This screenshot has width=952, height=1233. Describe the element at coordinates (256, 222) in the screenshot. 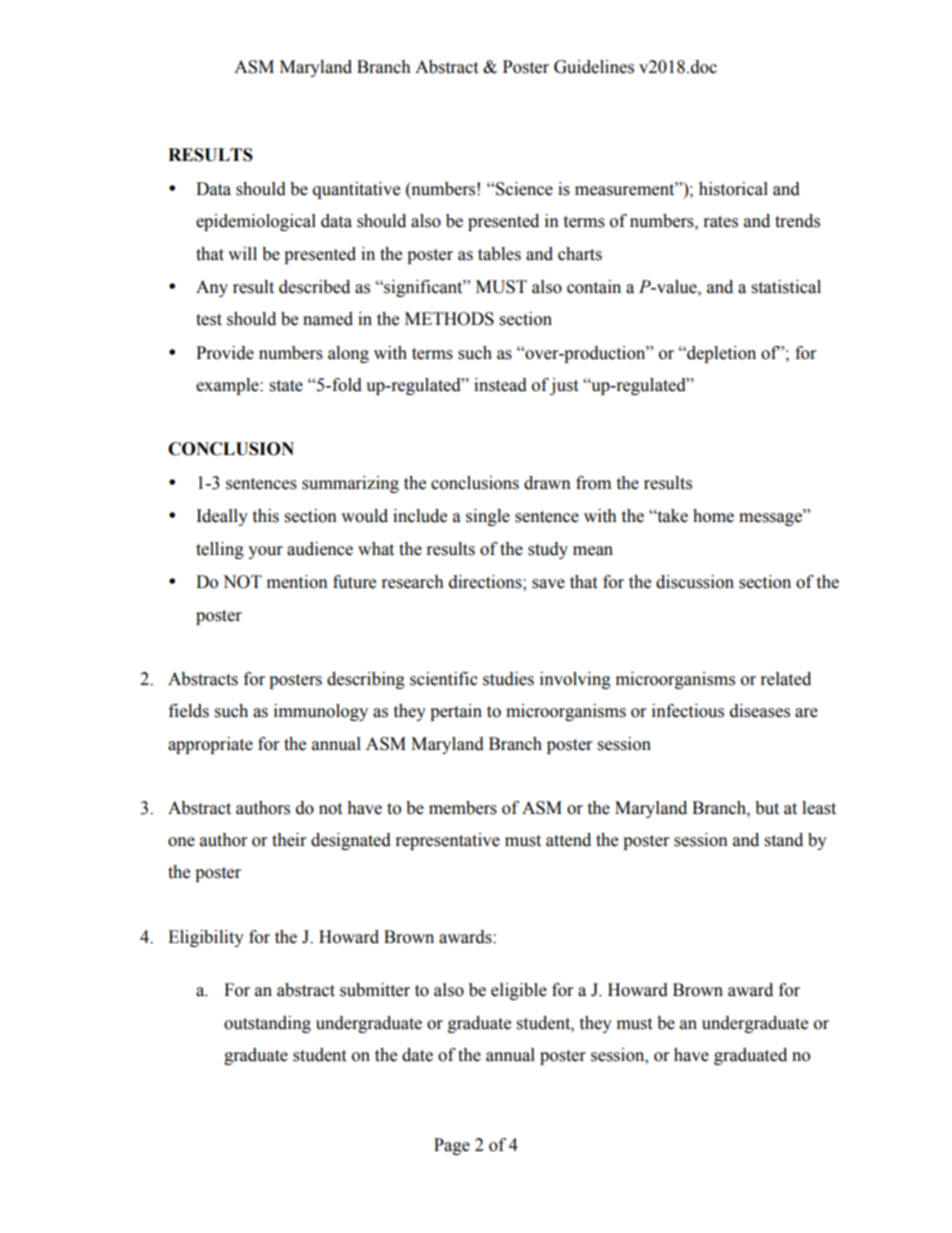

I see `epidemiological` at that location.
